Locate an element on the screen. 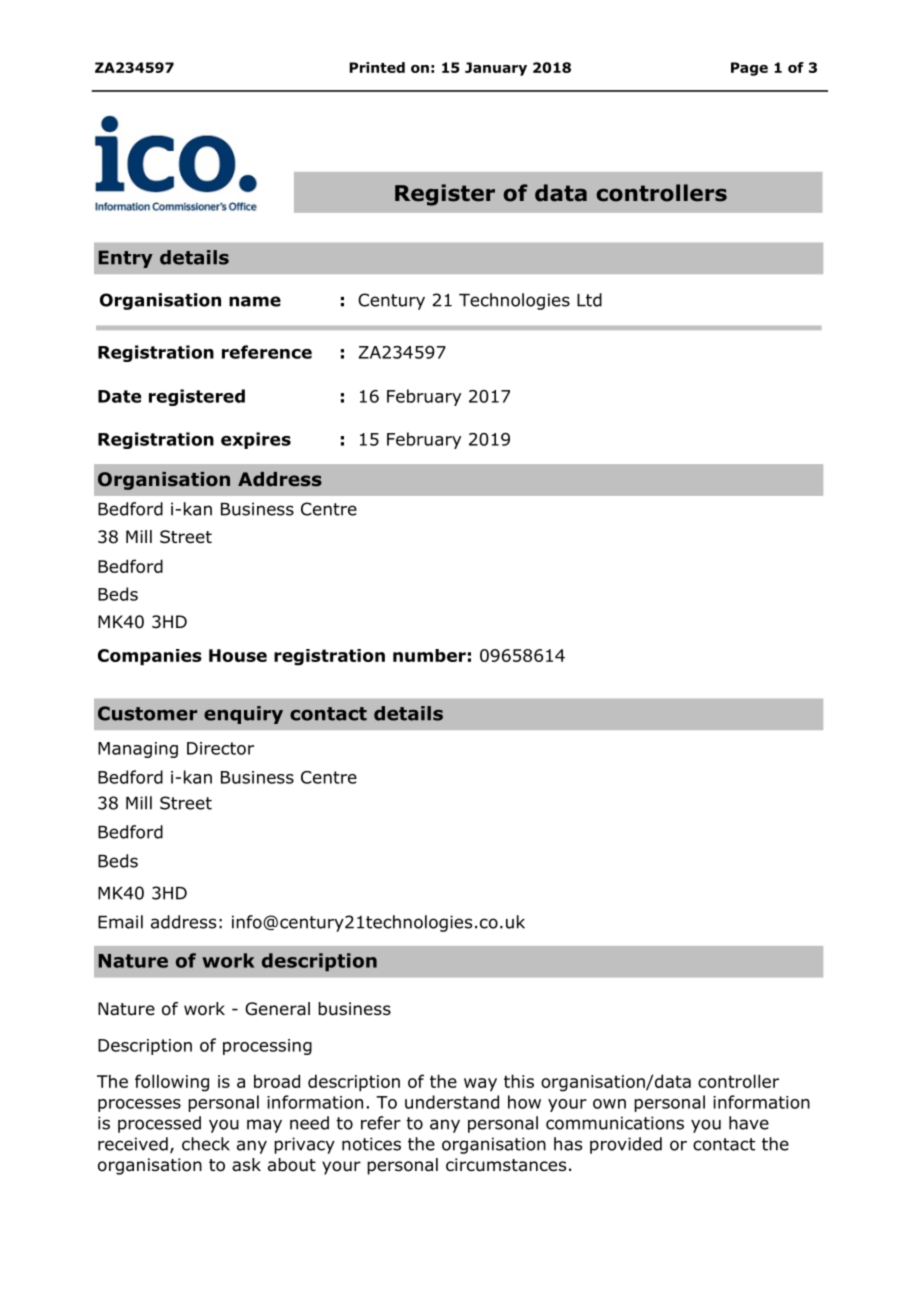 This screenshot has width=924, height=1308. Email is located at coordinates (120, 922).
